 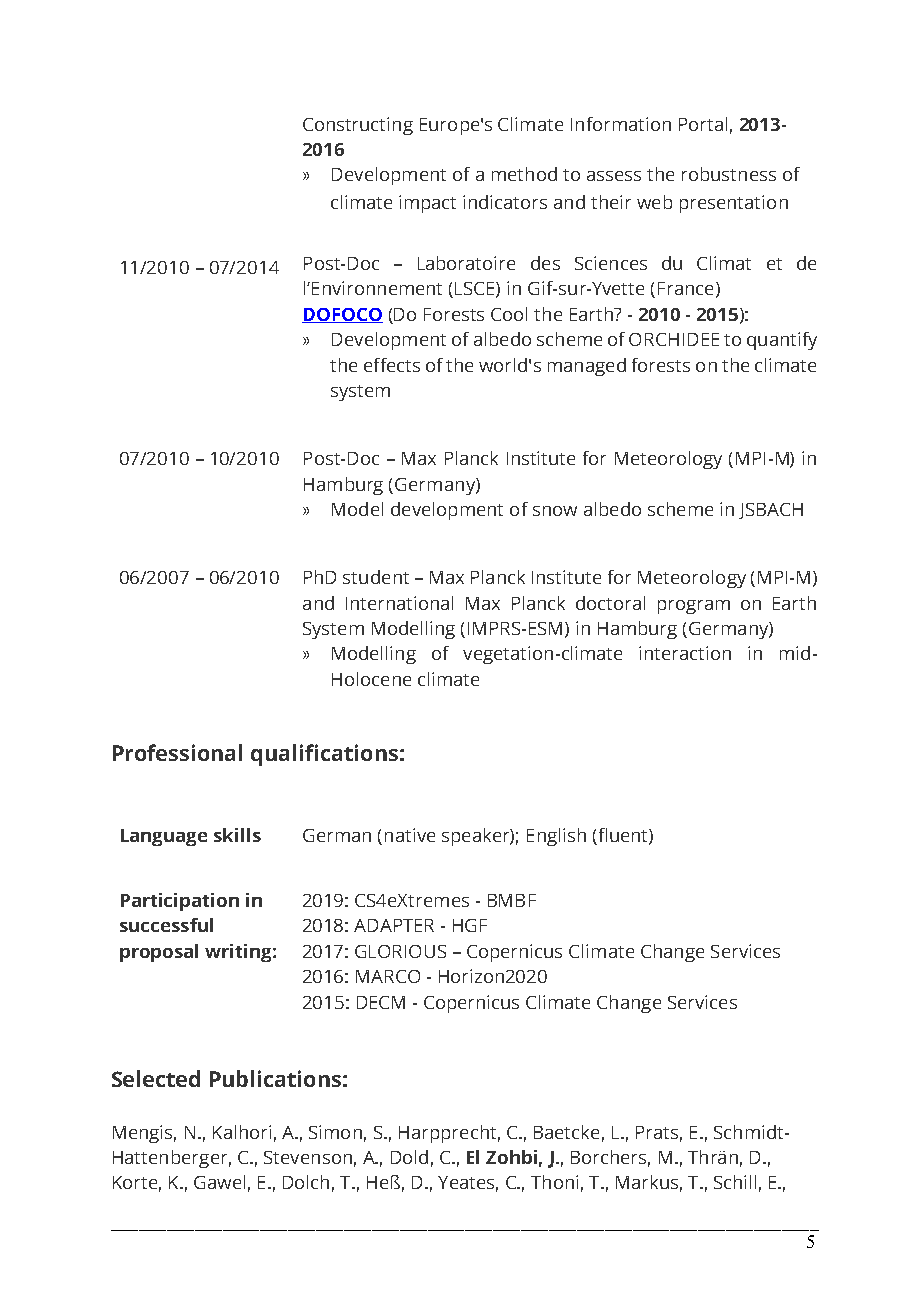 What do you see at coordinates (782, 341) in the image?
I see `quantify` at bounding box center [782, 341].
